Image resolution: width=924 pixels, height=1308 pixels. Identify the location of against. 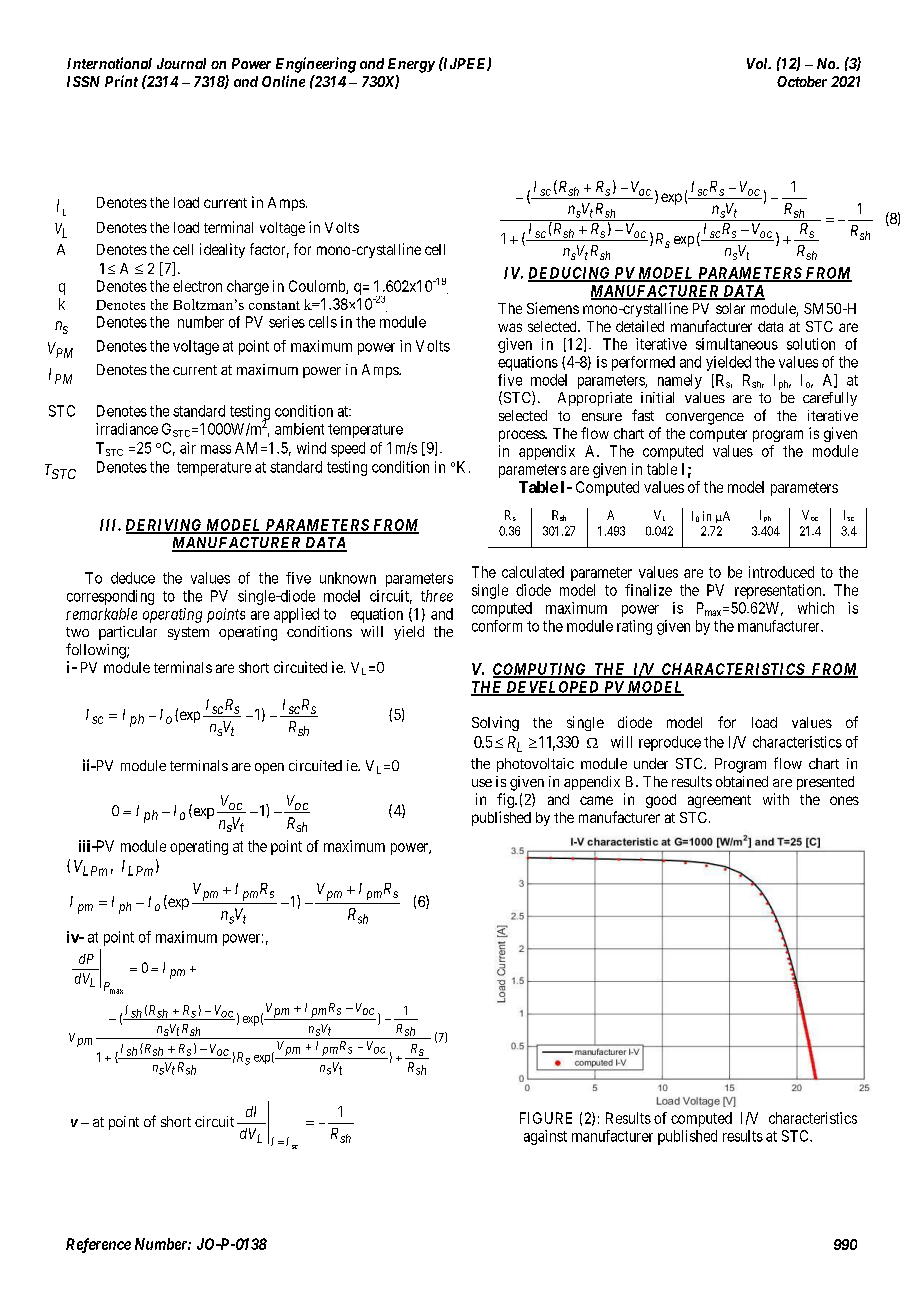
(545, 1137).
